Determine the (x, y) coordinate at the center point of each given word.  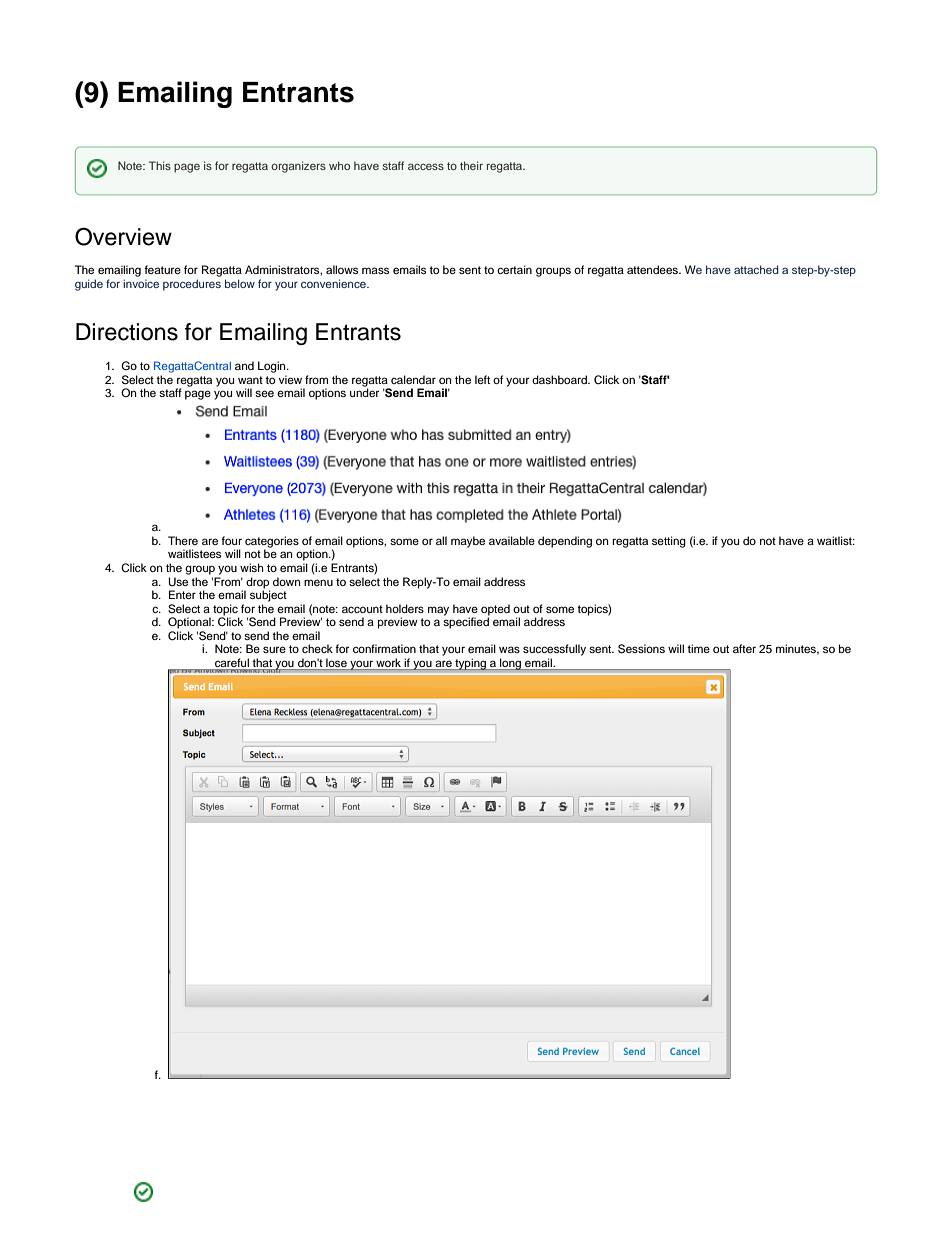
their (471, 165)
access (426, 166)
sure (274, 649)
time (698, 648)
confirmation (384, 648)
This (160, 165)
